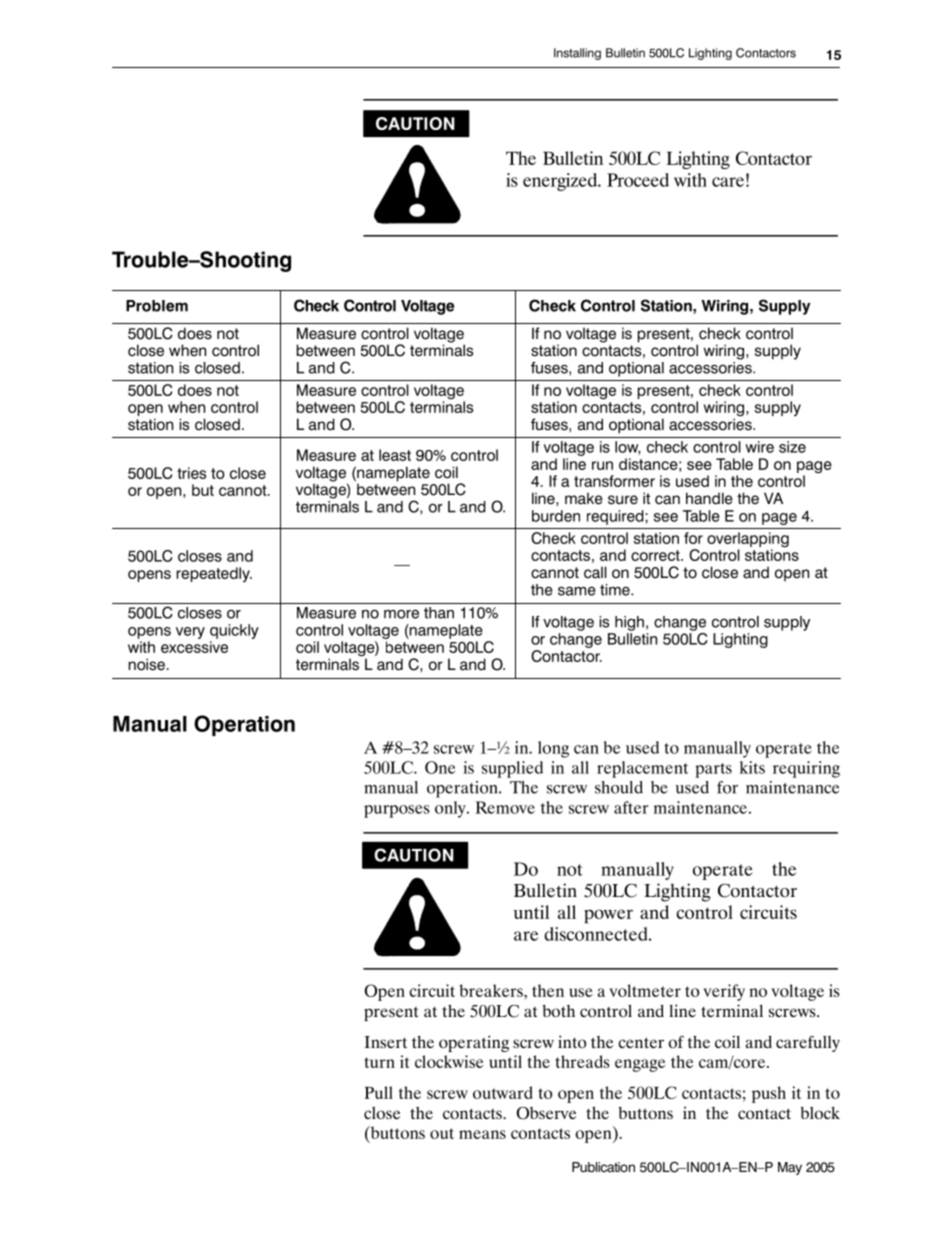 The height and width of the screenshot is (1233, 952). Describe the element at coordinates (759, 447) in the screenshot. I see `wire` at that location.
